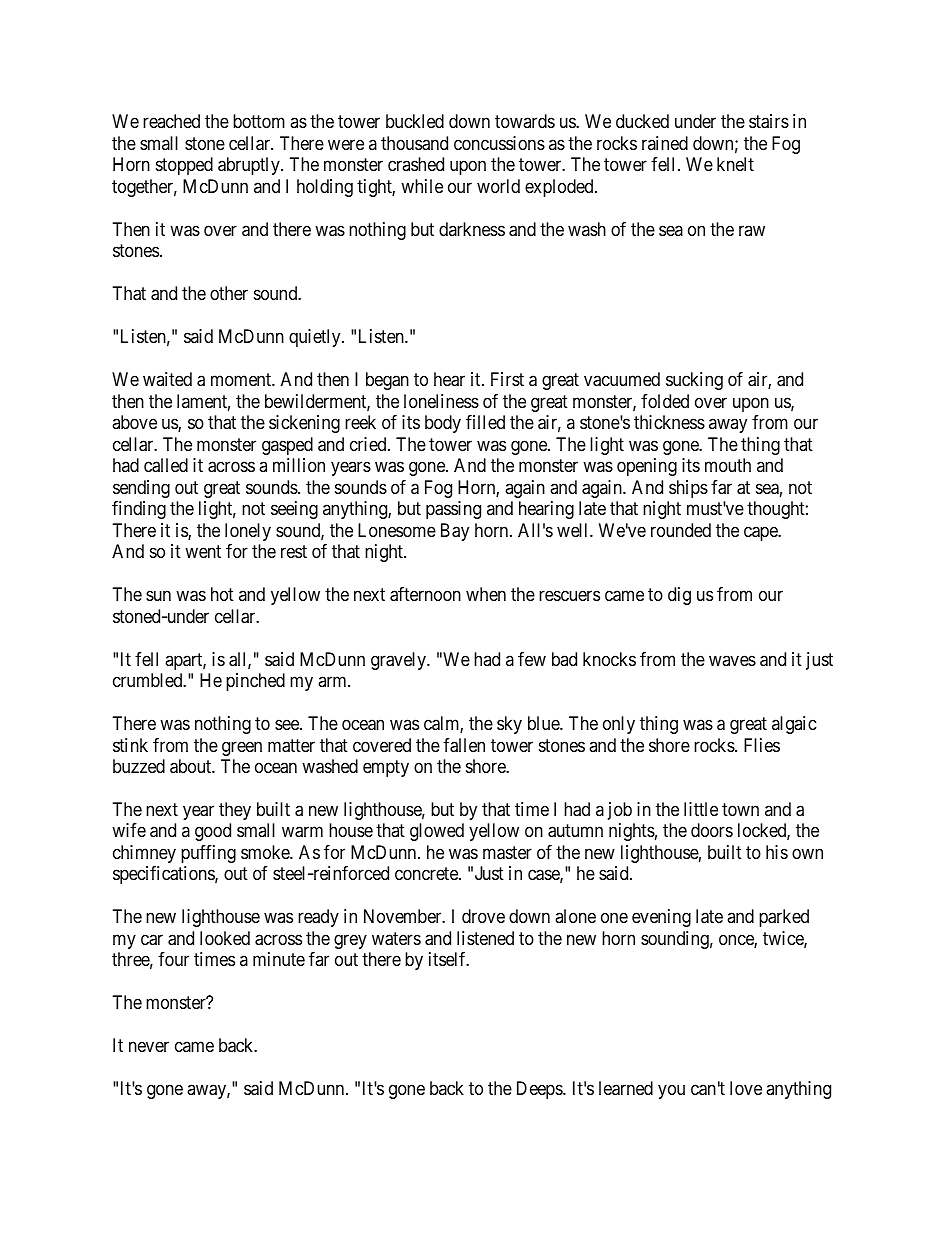 This image has height=1233, width=952. Describe the element at coordinates (149, 1047) in the image. I see `never` at that location.
